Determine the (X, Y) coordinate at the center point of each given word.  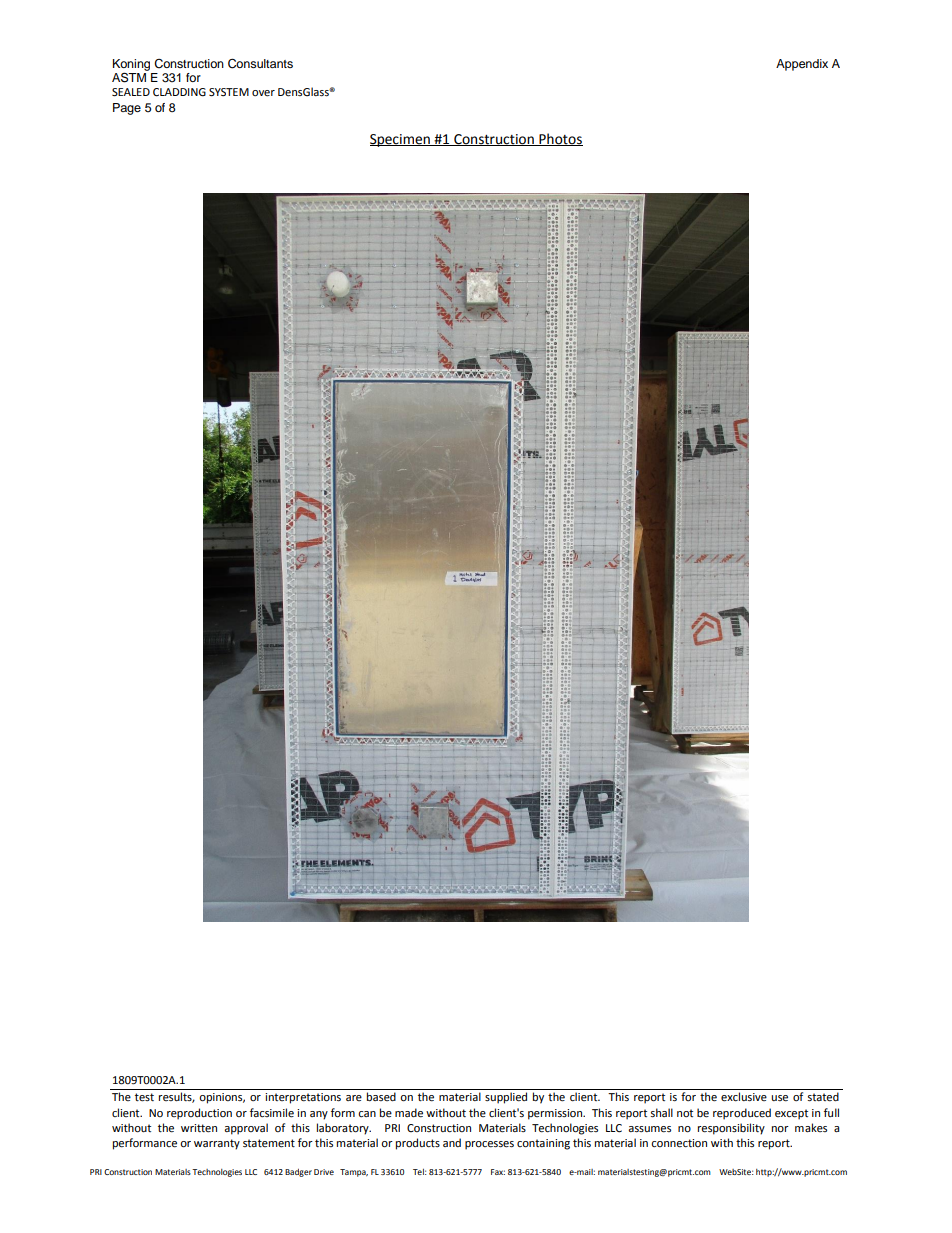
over (263, 93)
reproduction (199, 1114)
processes (489, 1145)
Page (127, 109)
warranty (217, 1144)
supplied (506, 1098)
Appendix (802, 65)
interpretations (303, 1098)
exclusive (744, 1097)
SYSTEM (229, 92)
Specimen (401, 140)
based (381, 1096)
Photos (560, 139)
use (779, 1098)
